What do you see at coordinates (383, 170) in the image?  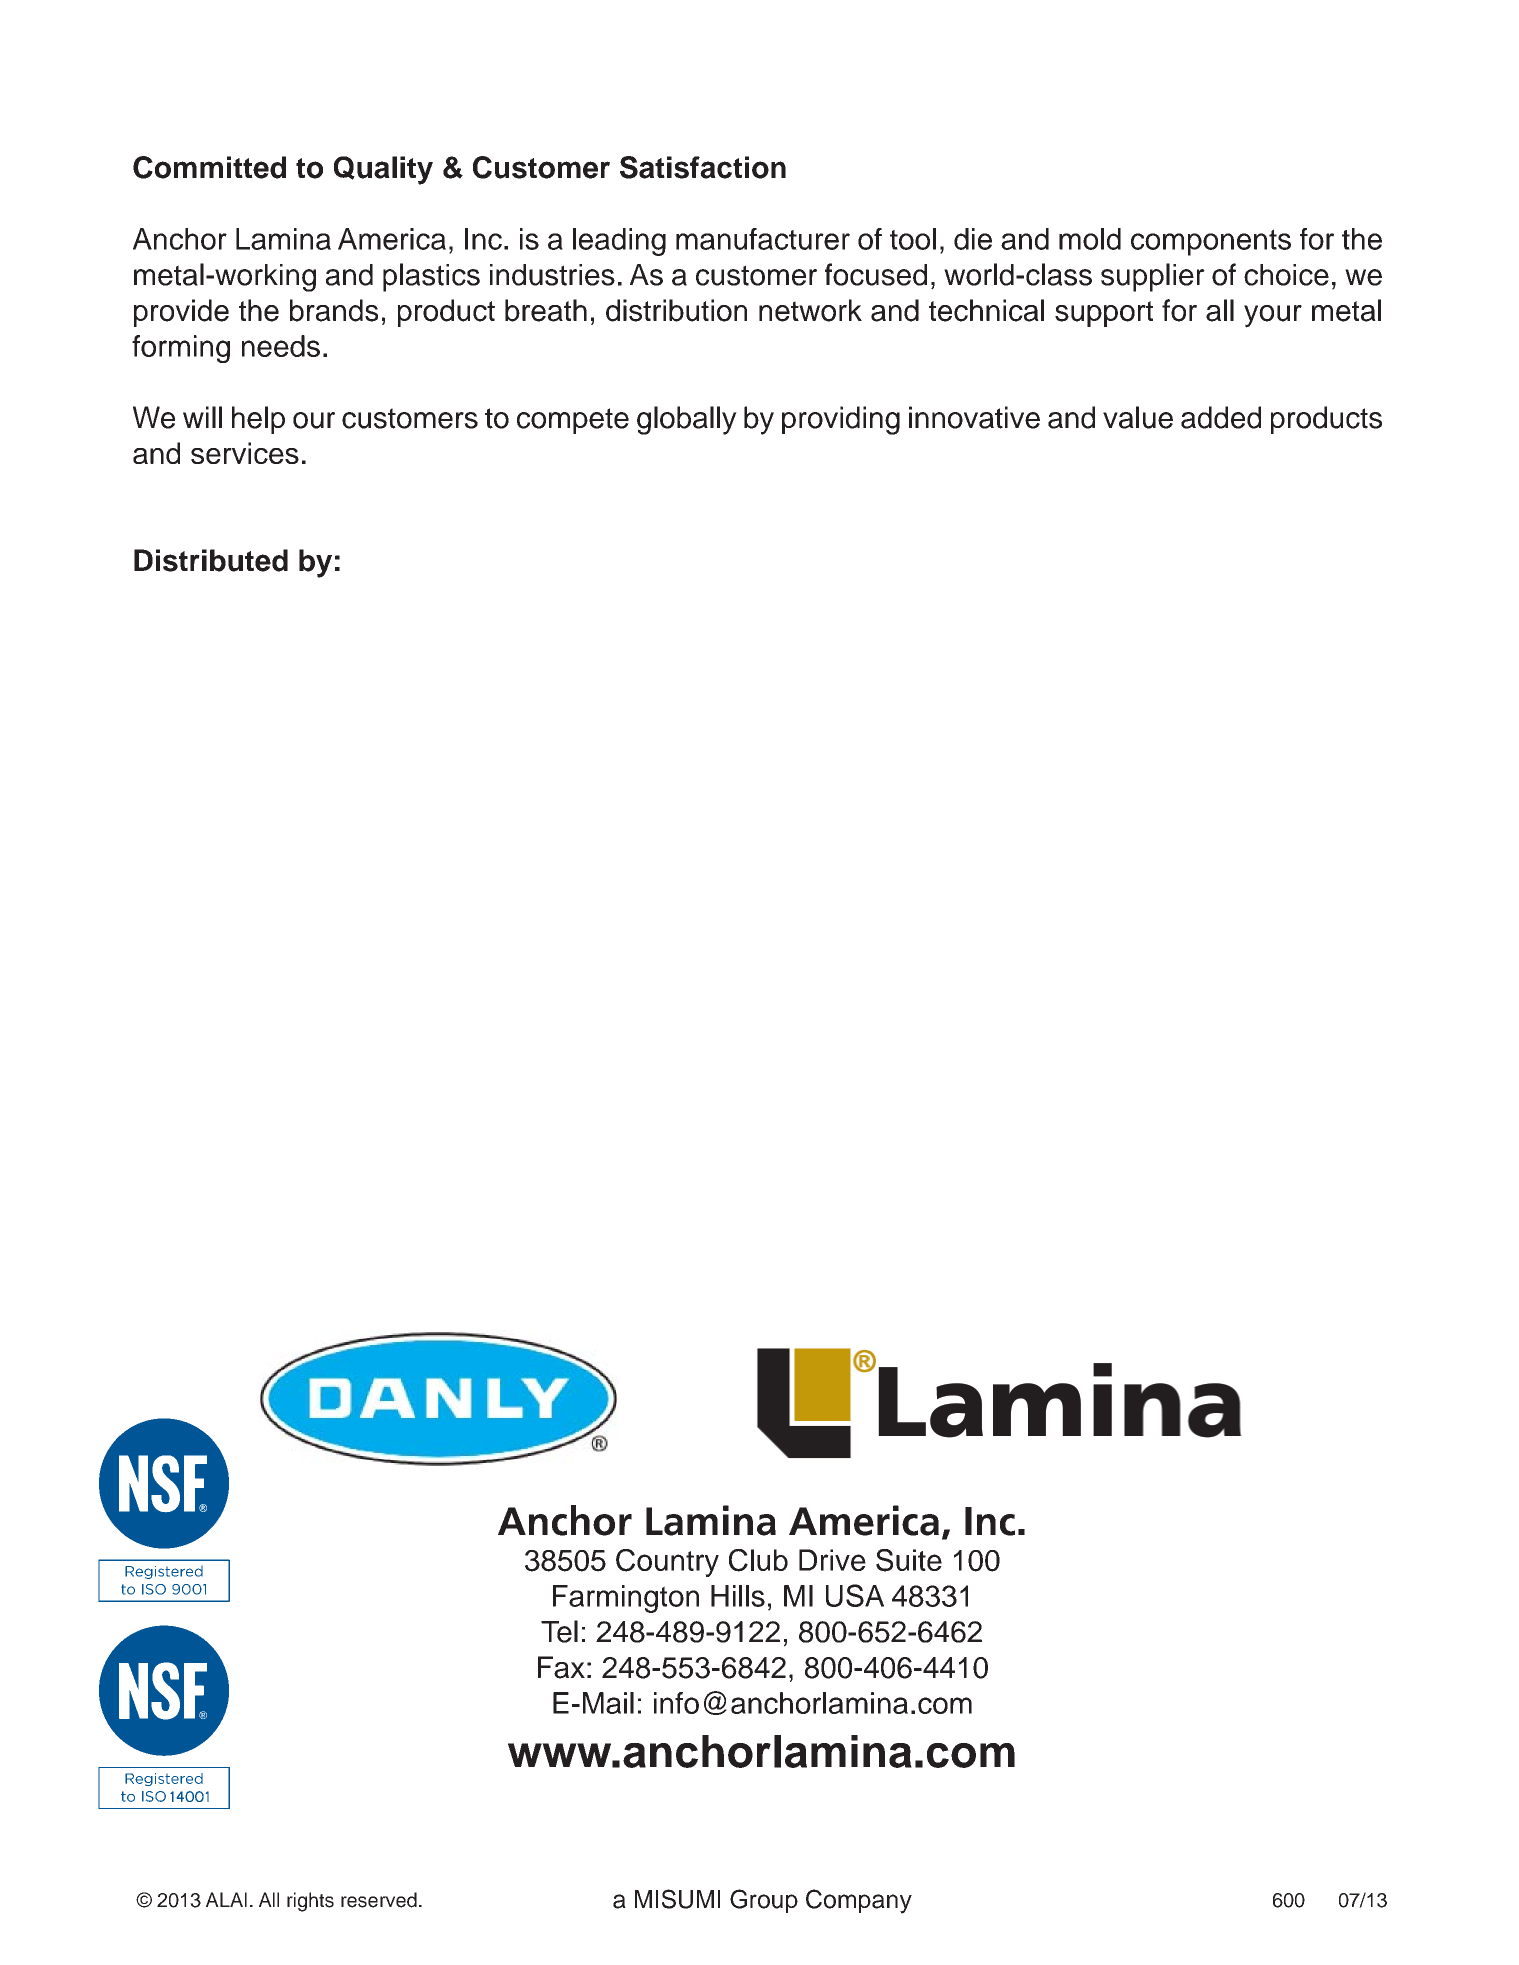 I see `Quality` at bounding box center [383, 170].
